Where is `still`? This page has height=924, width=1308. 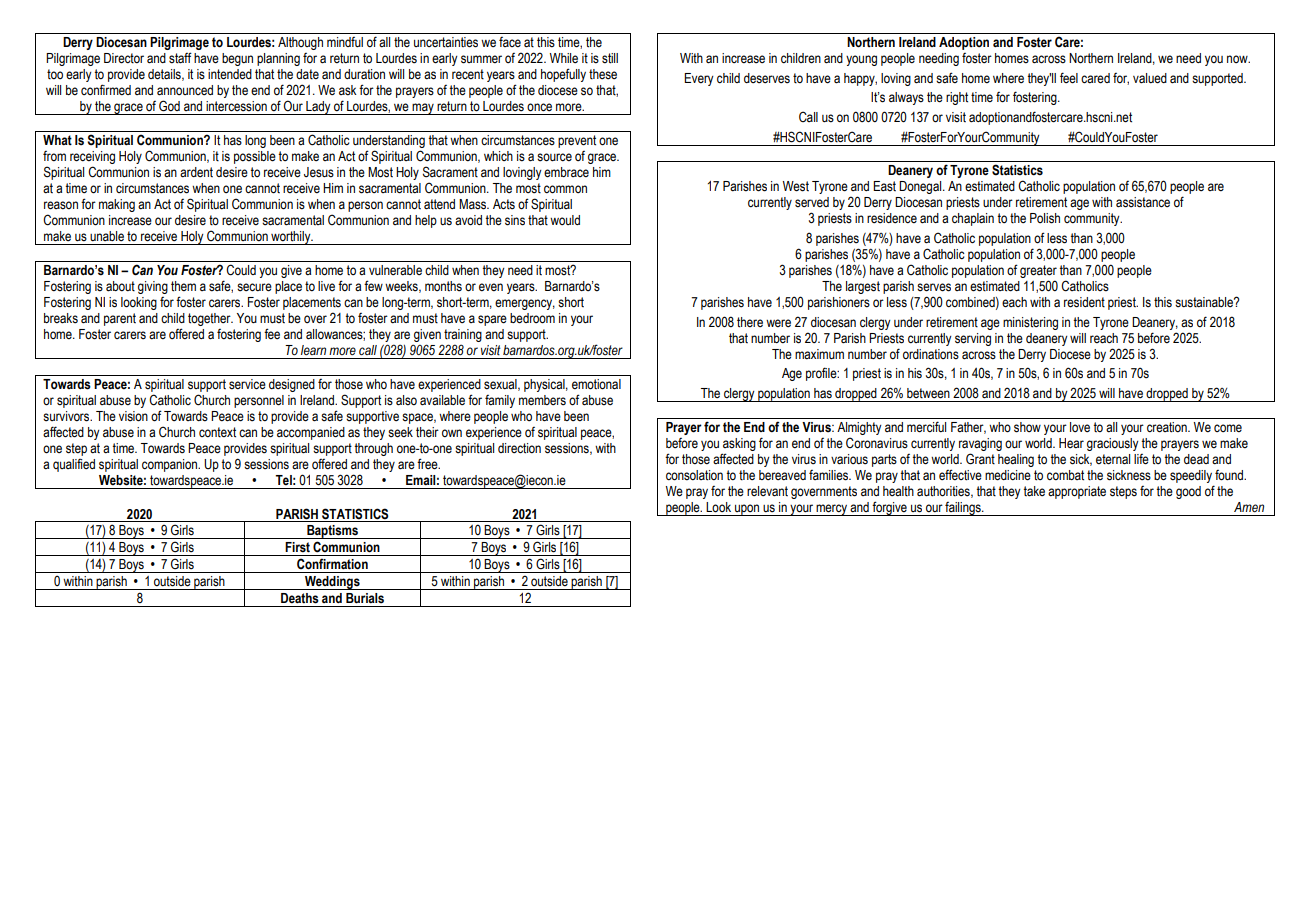 still is located at coordinates (610, 58).
